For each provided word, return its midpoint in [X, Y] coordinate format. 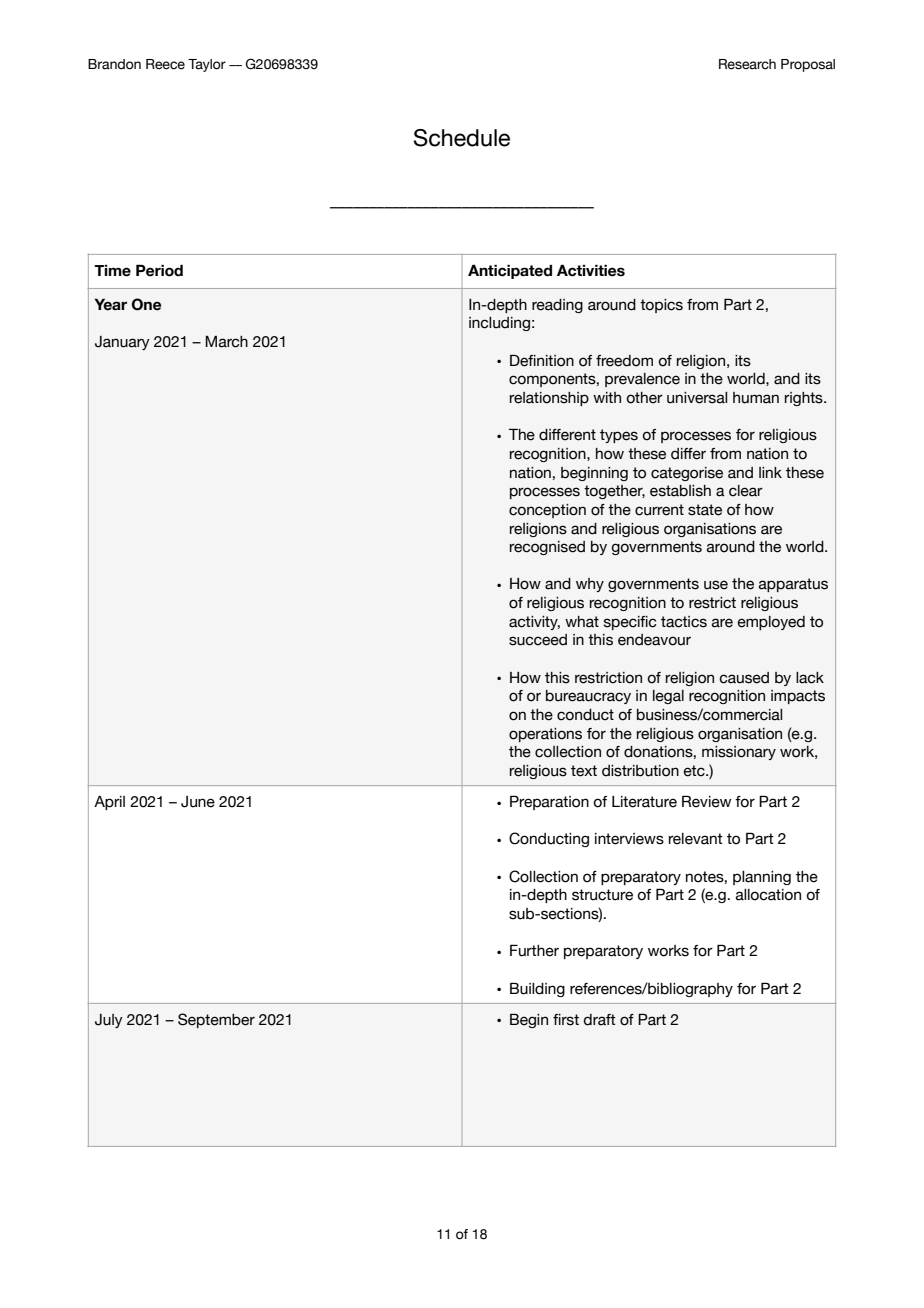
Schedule [462, 138]
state [705, 510]
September [216, 1020]
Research [747, 64]
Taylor [207, 65]
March [226, 342]
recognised [547, 548]
